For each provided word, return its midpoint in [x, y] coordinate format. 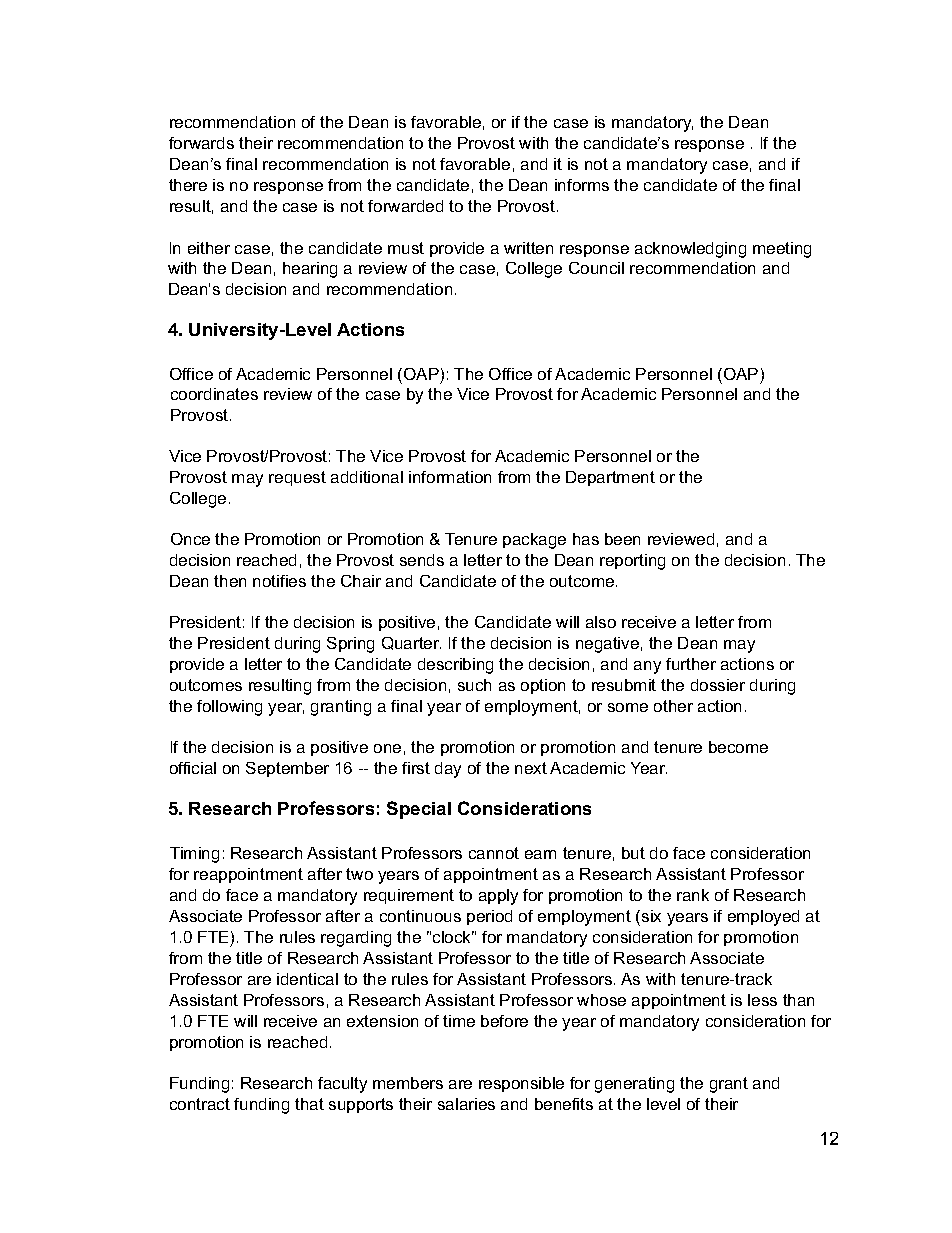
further [691, 664]
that [309, 1104]
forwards [201, 143]
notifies [279, 581]
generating [634, 1085]
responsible [521, 1084]
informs [582, 185]
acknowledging [690, 250]
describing [455, 666]
